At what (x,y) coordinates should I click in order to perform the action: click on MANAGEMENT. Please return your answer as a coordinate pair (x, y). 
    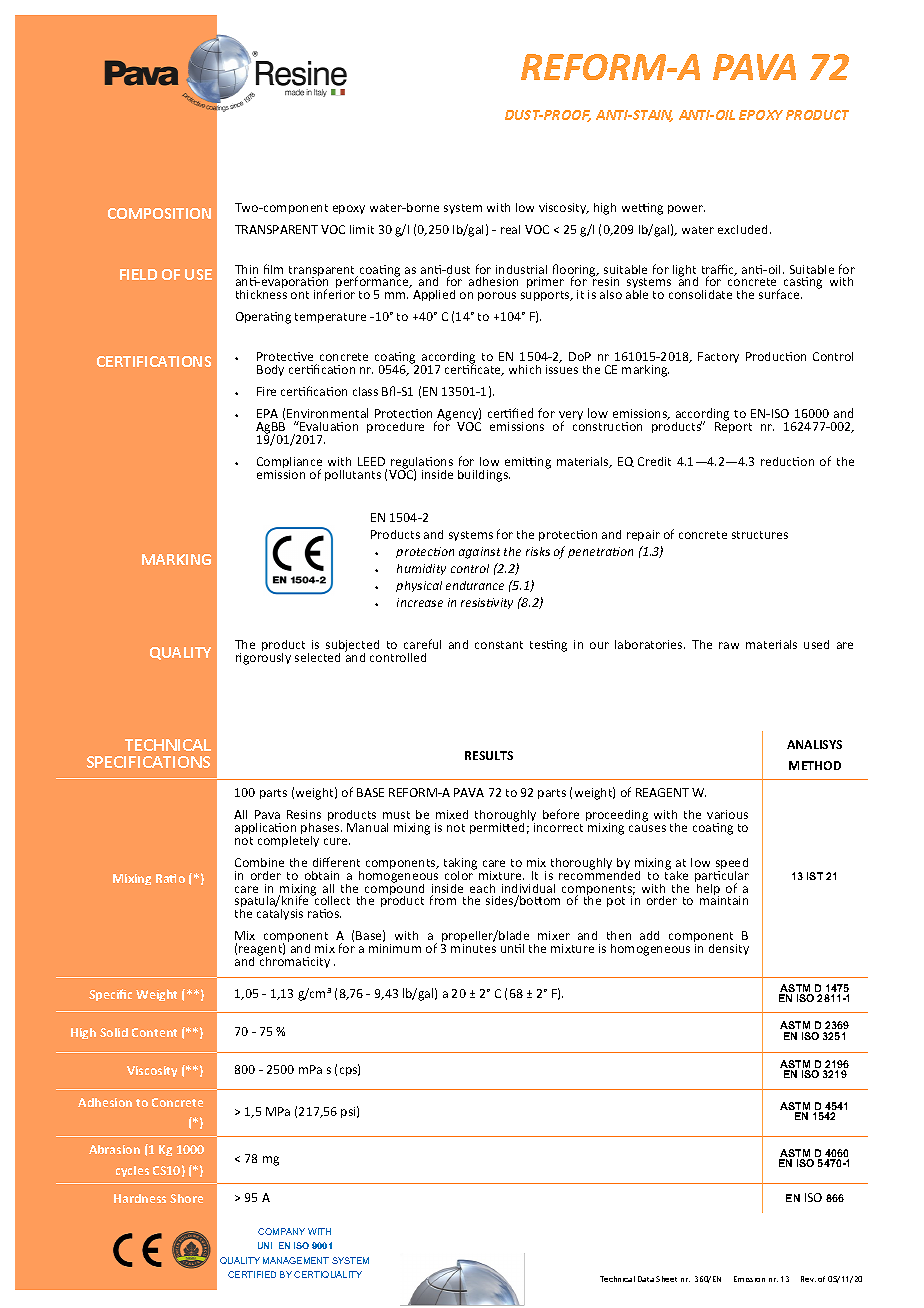
    Looking at the image, I should click on (296, 1260).
